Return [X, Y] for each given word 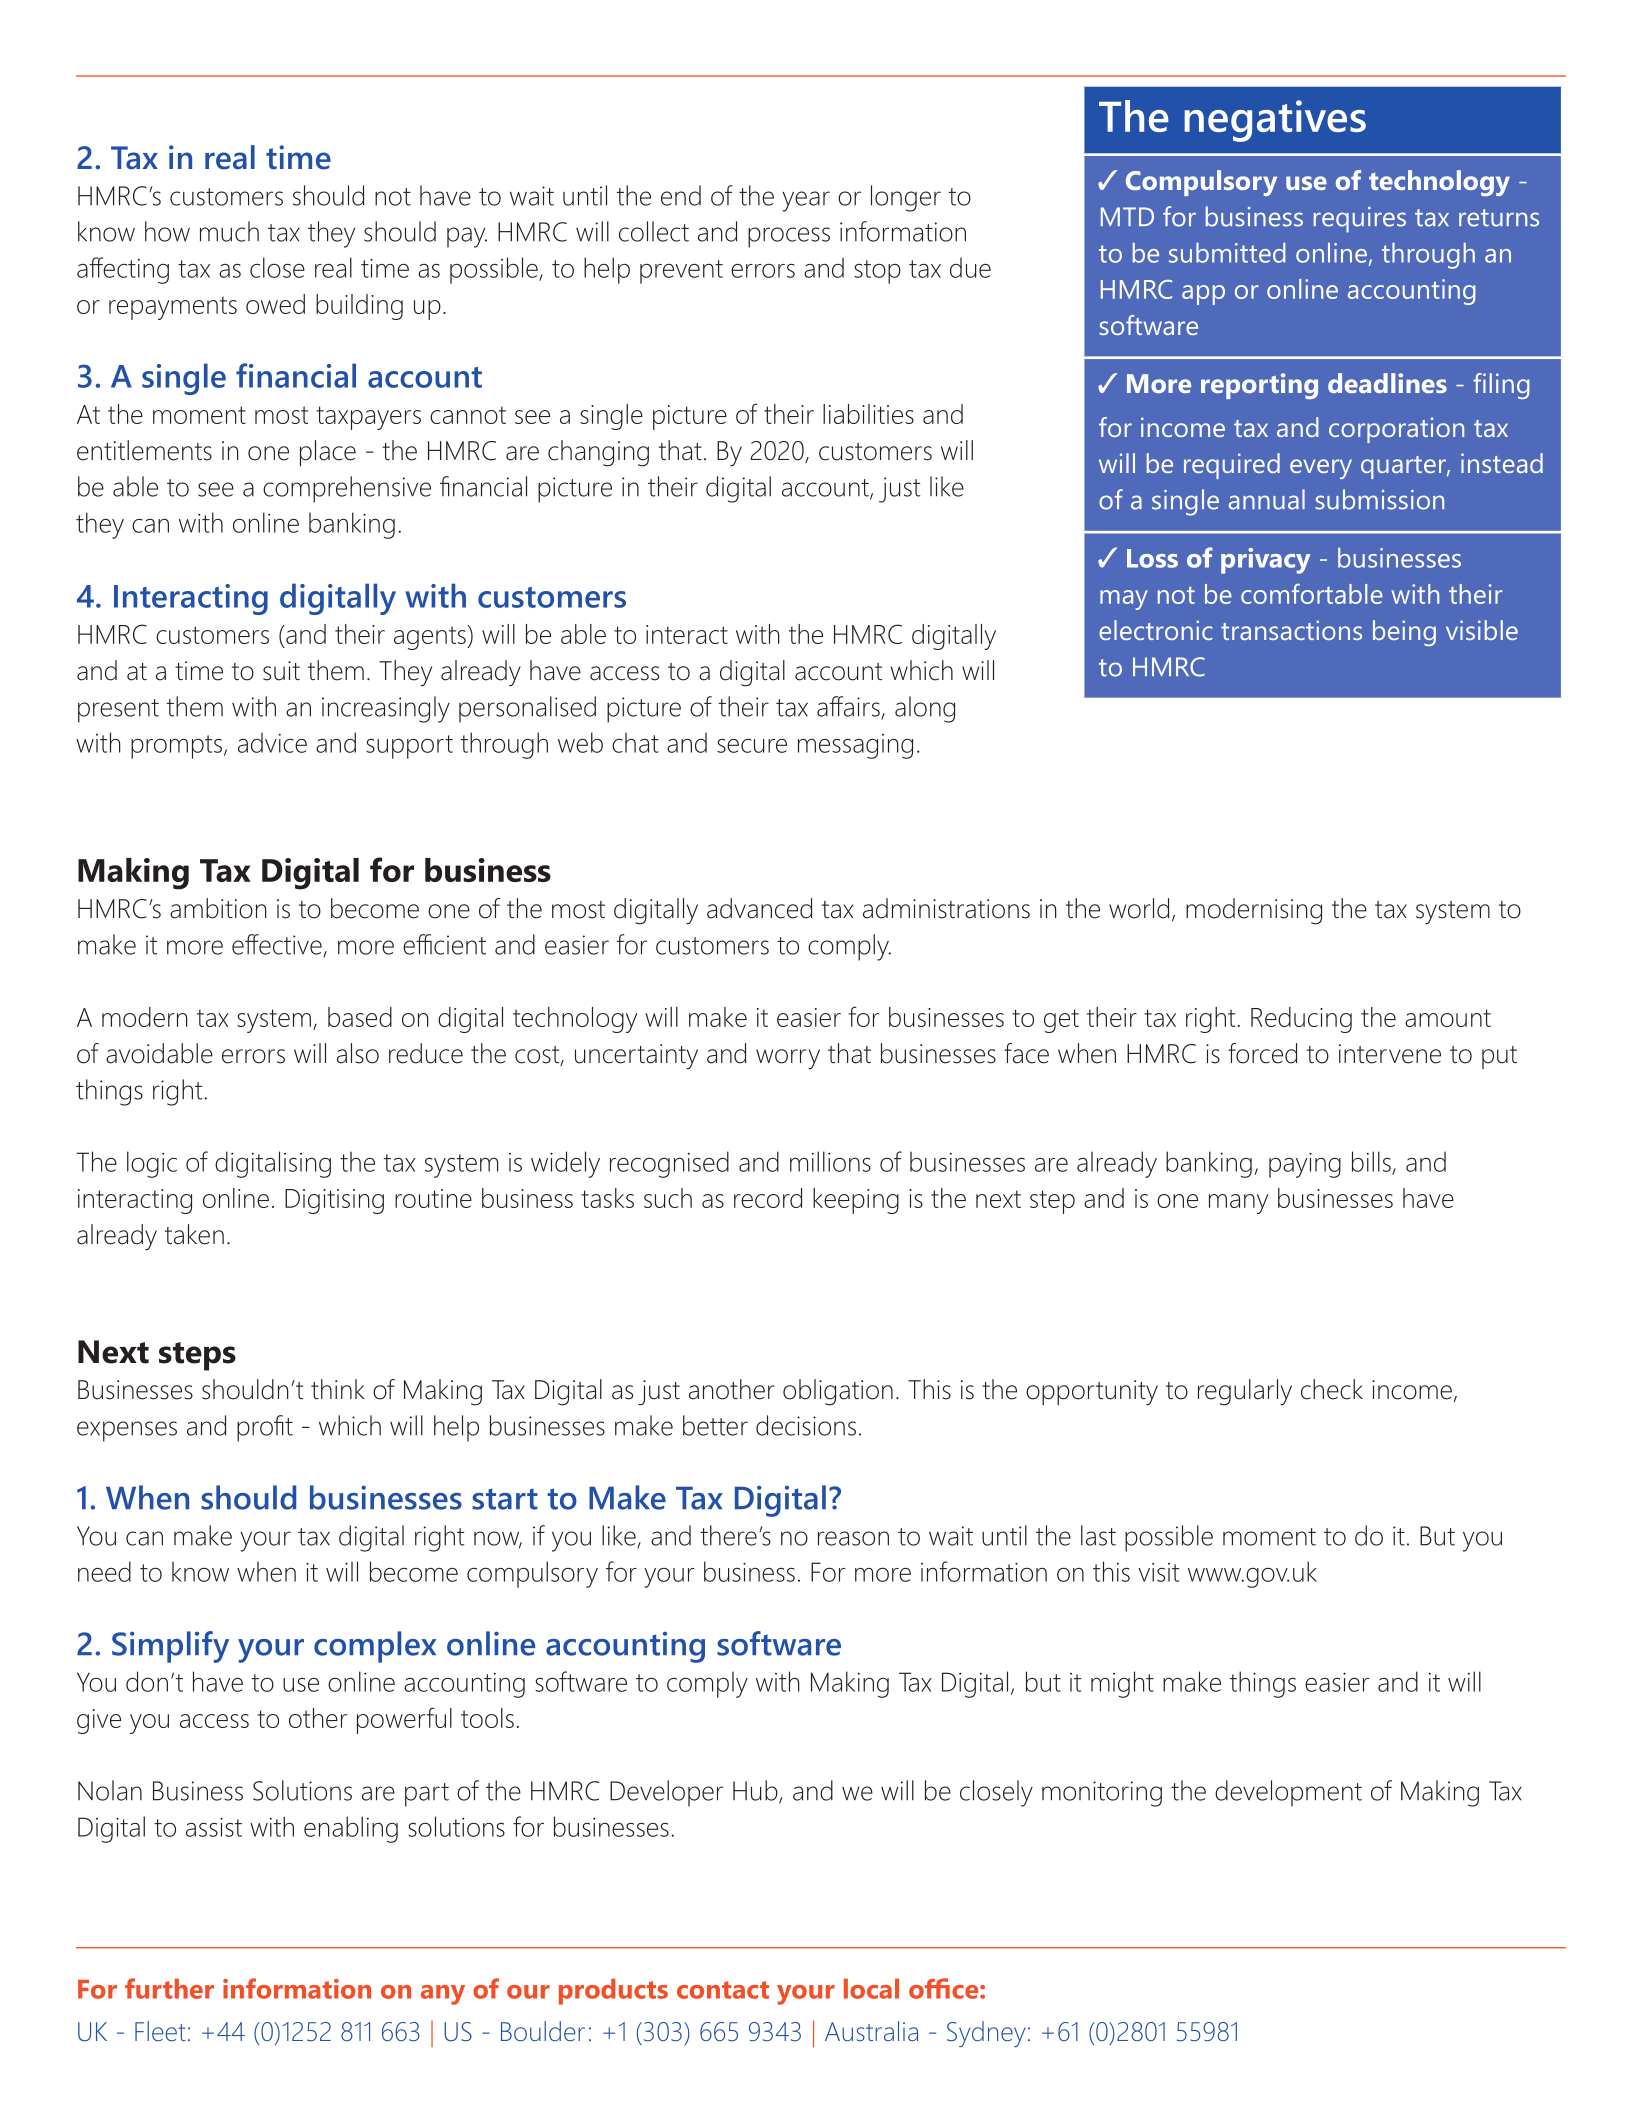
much [229, 231]
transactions [1291, 630]
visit [1158, 1572]
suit [281, 671]
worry [788, 1059]
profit [265, 1428]
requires [1360, 220]
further [169, 1988]
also [358, 1053]
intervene [1390, 1054]
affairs [849, 707]
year [806, 201]
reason [853, 1538]
